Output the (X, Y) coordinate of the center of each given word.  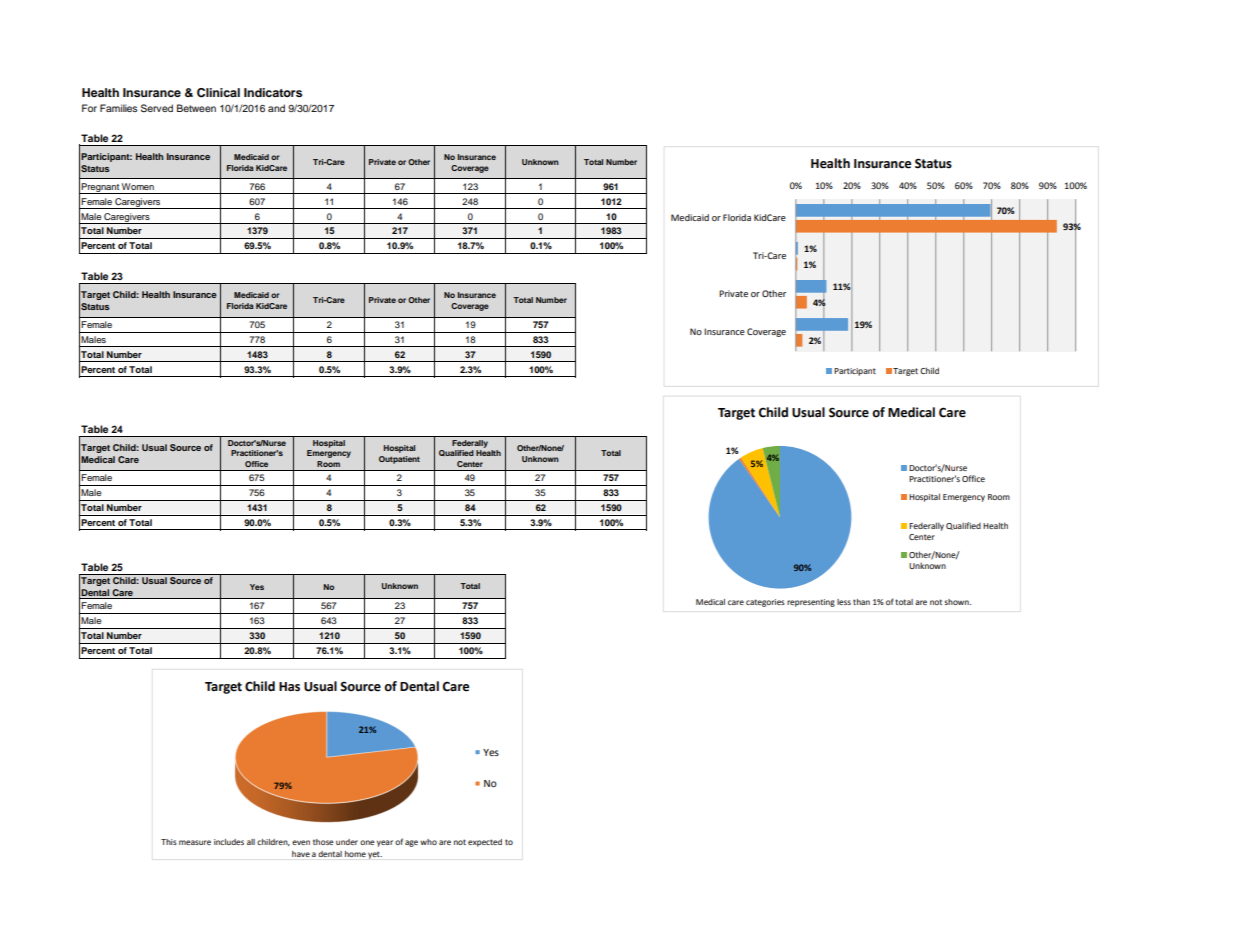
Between (196, 108)
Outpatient (399, 460)
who (428, 842)
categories (765, 603)
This (169, 842)
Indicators (273, 92)
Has (289, 687)
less (844, 602)
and (276, 108)
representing (811, 603)
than (861, 602)
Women (138, 186)
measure (195, 842)
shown (957, 602)
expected (485, 843)
